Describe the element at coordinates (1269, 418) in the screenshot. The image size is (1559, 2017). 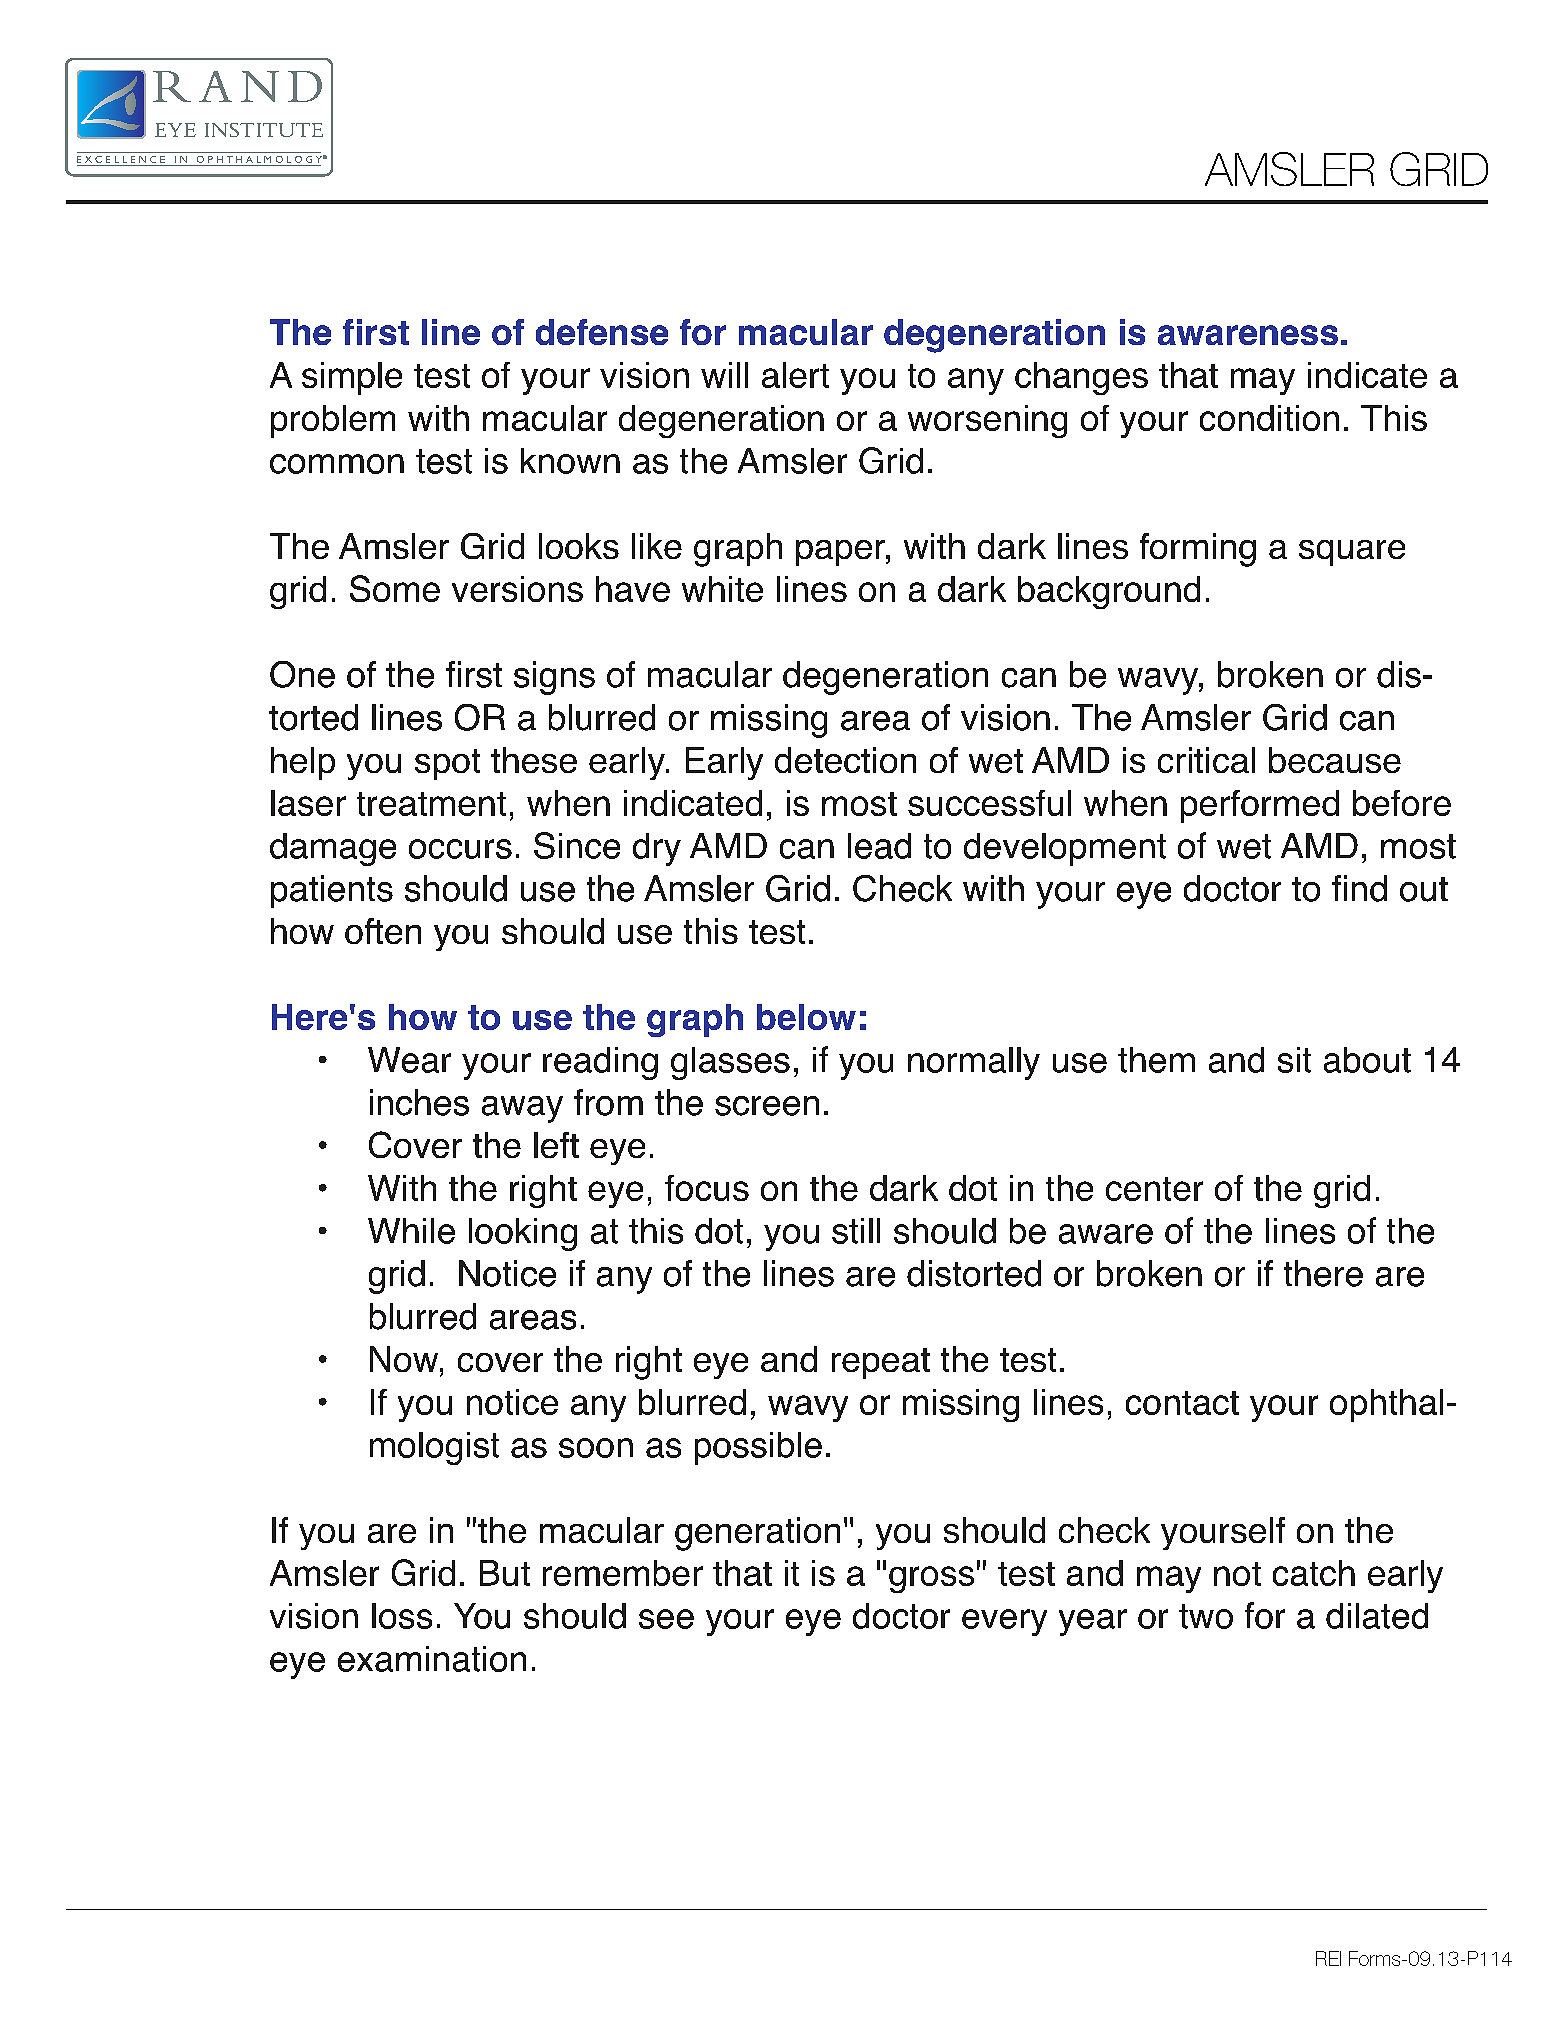
I see `condition` at that location.
